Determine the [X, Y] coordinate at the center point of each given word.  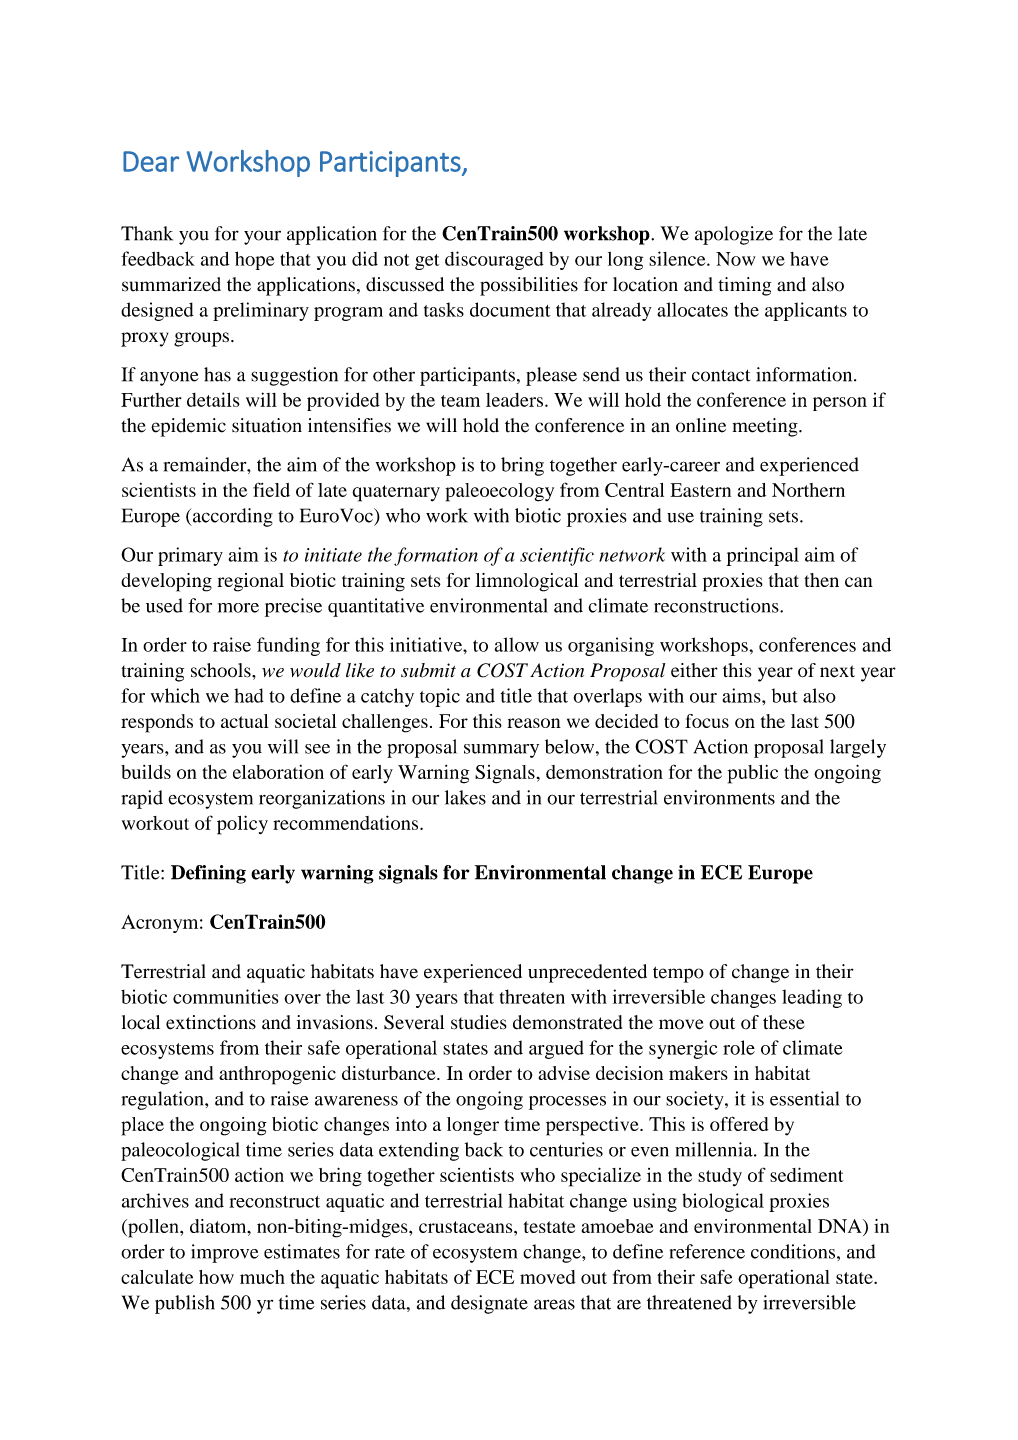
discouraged [494, 260]
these [784, 1022]
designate [489, 1304]
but [785, 695]
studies [479, 1022]
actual [245, 721]
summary [501, 751]
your [262, 237]
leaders [516, 400]
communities [225, 996]
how [216, 1277]
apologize [734, 235]
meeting [766, 427]
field [271, 489]
